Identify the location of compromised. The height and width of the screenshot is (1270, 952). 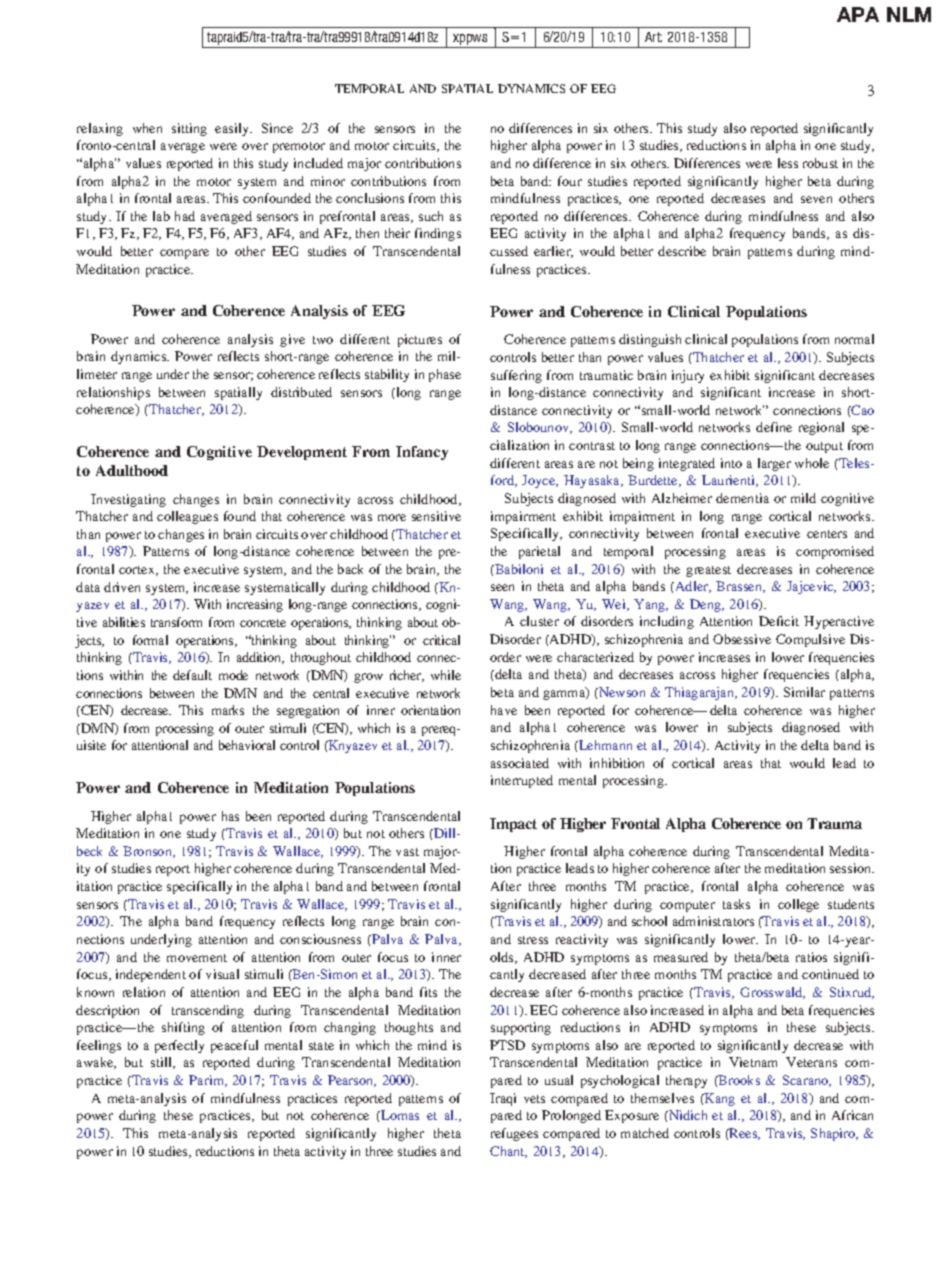
(835, 552).
